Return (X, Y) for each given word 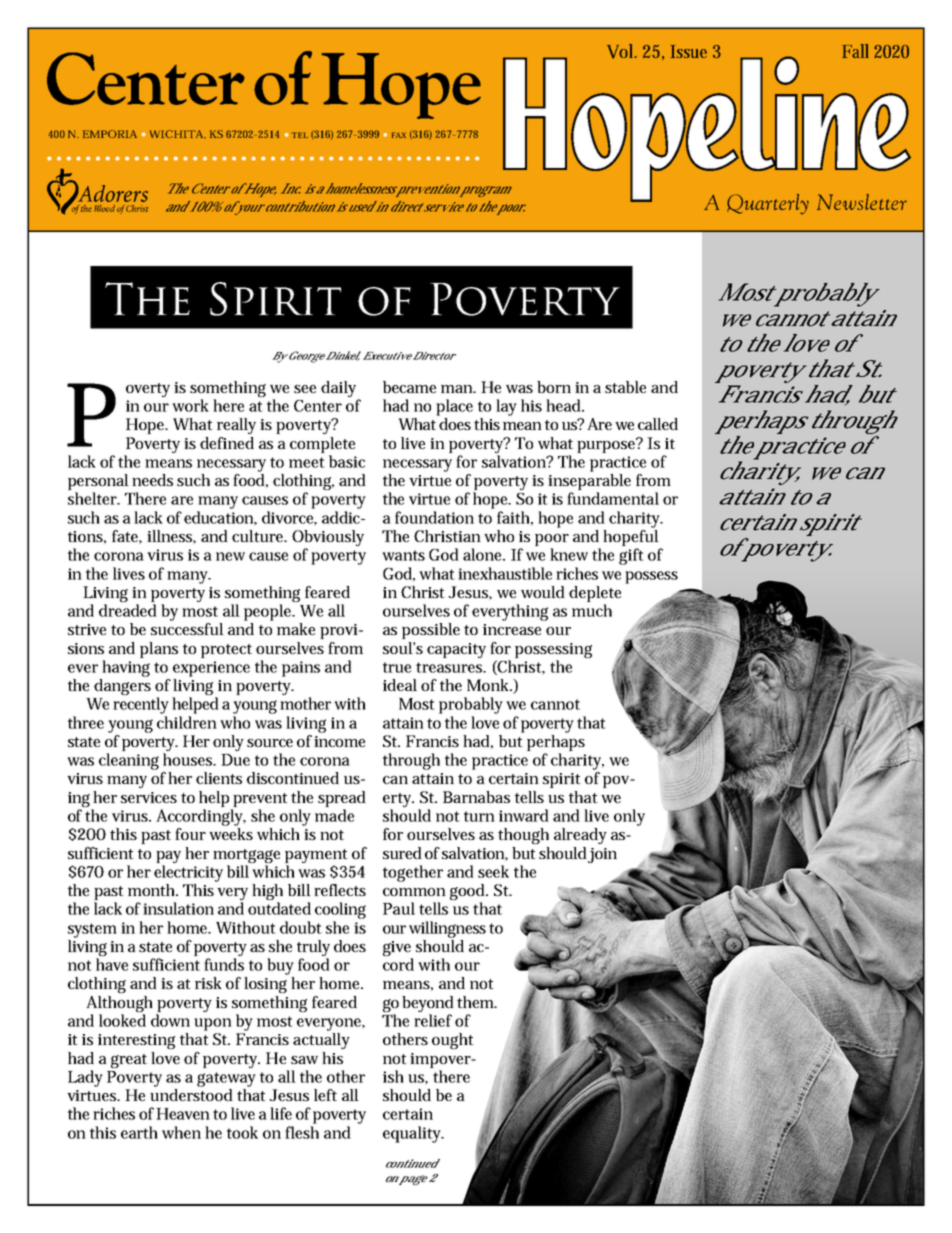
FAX (399, 135)
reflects (340, 890)
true (397, 667)
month (151, 890)
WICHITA (176, 134)
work (190, 405)
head (563, 405)
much (592, 610)
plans (159, 650)
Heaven (183, 1114)
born (554, 387)
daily (338, 389)
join (601, 855)
